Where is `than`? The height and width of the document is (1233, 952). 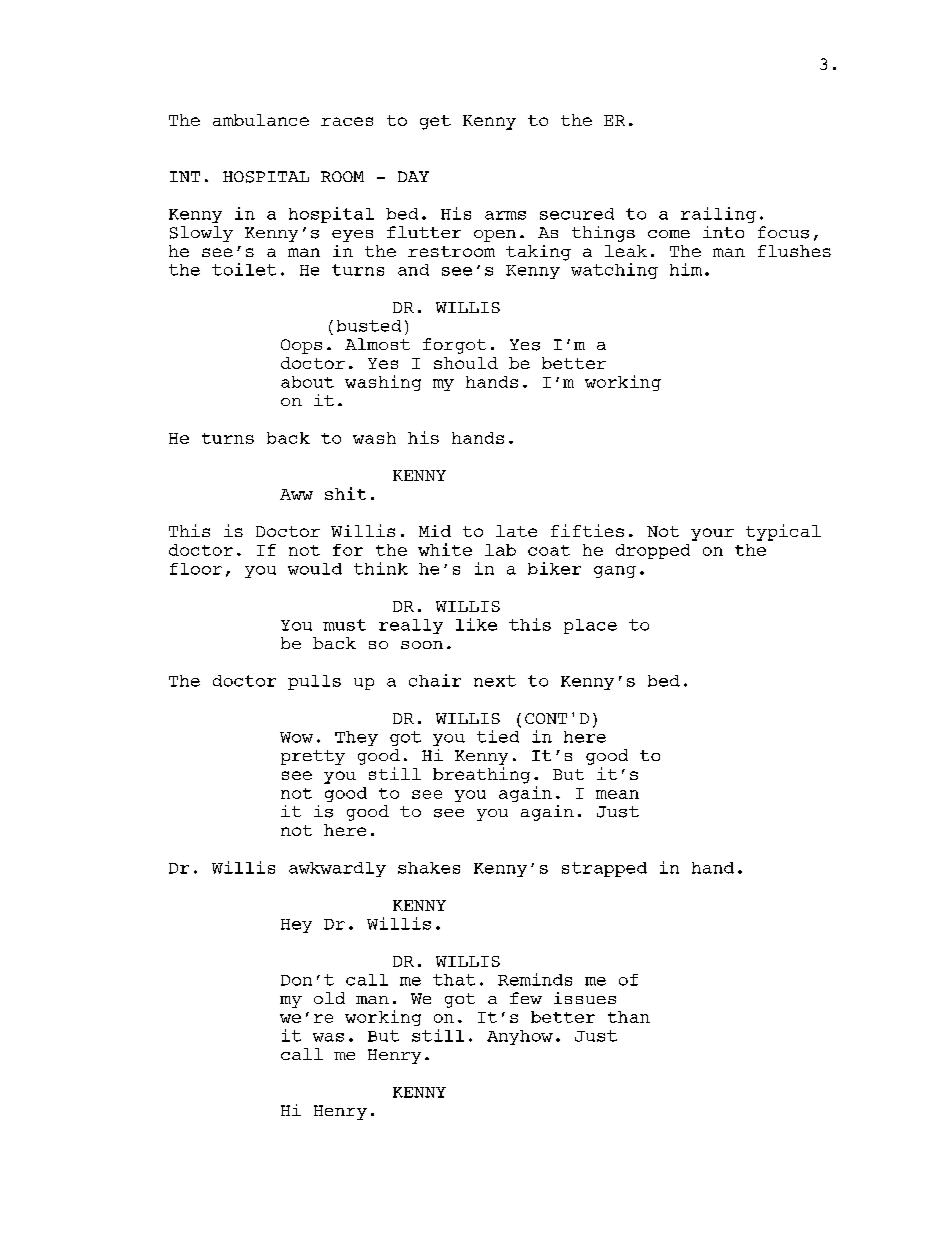 than is located at coordinates (629, 1017).
